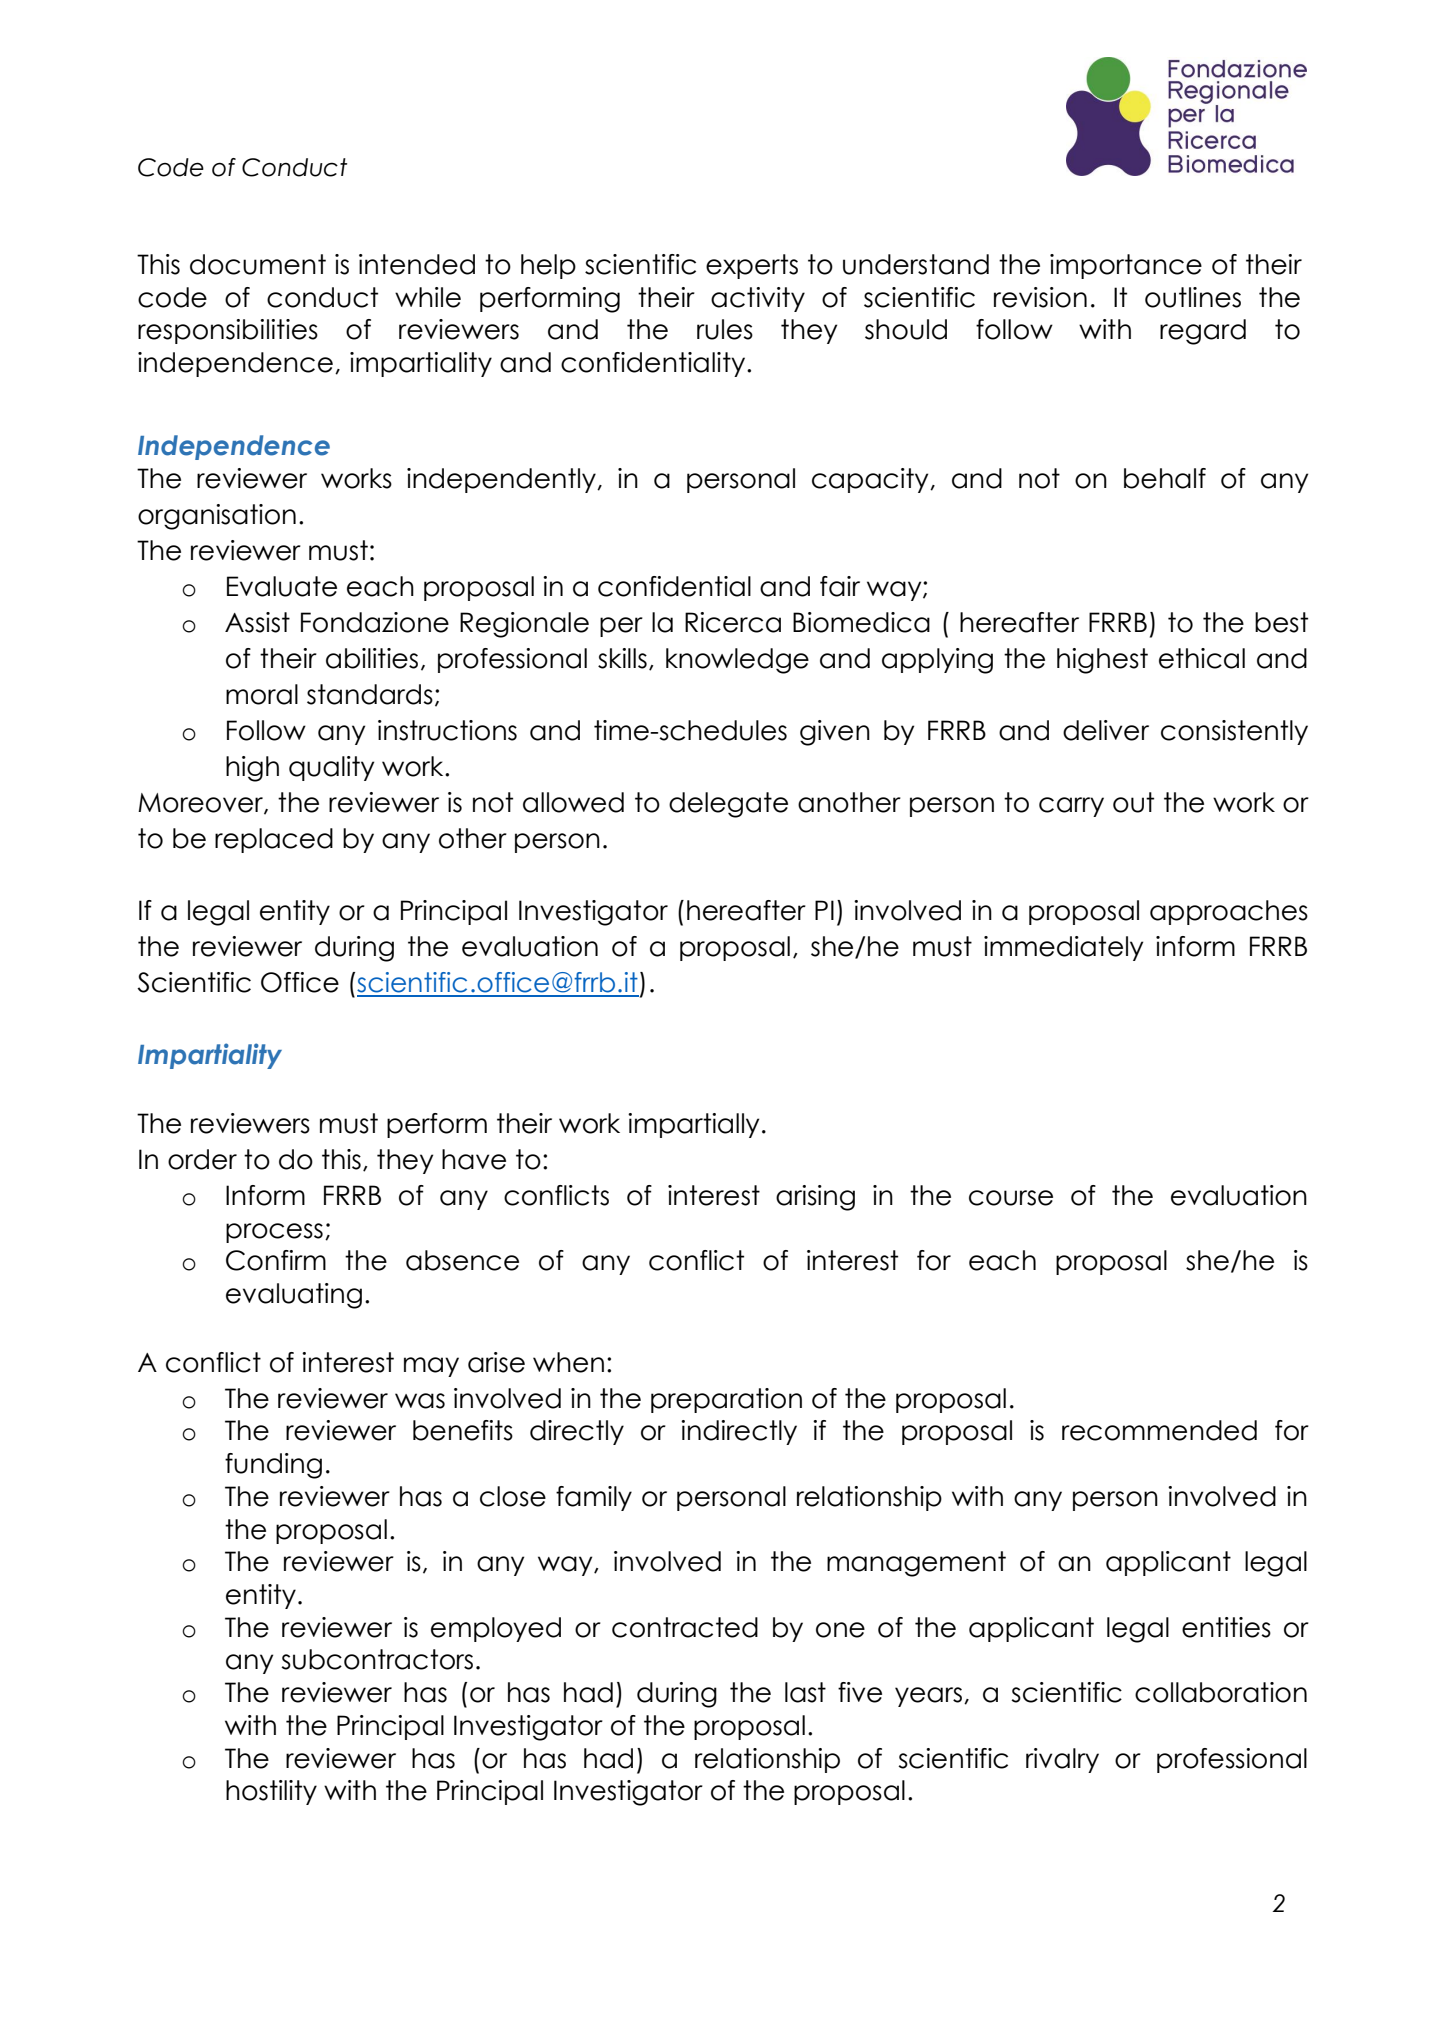 This page has width=1446, height=2043. What do you see at coordinates (1193, 297) in the page?
I see `outlines` at bounding box center [1193, 297].
